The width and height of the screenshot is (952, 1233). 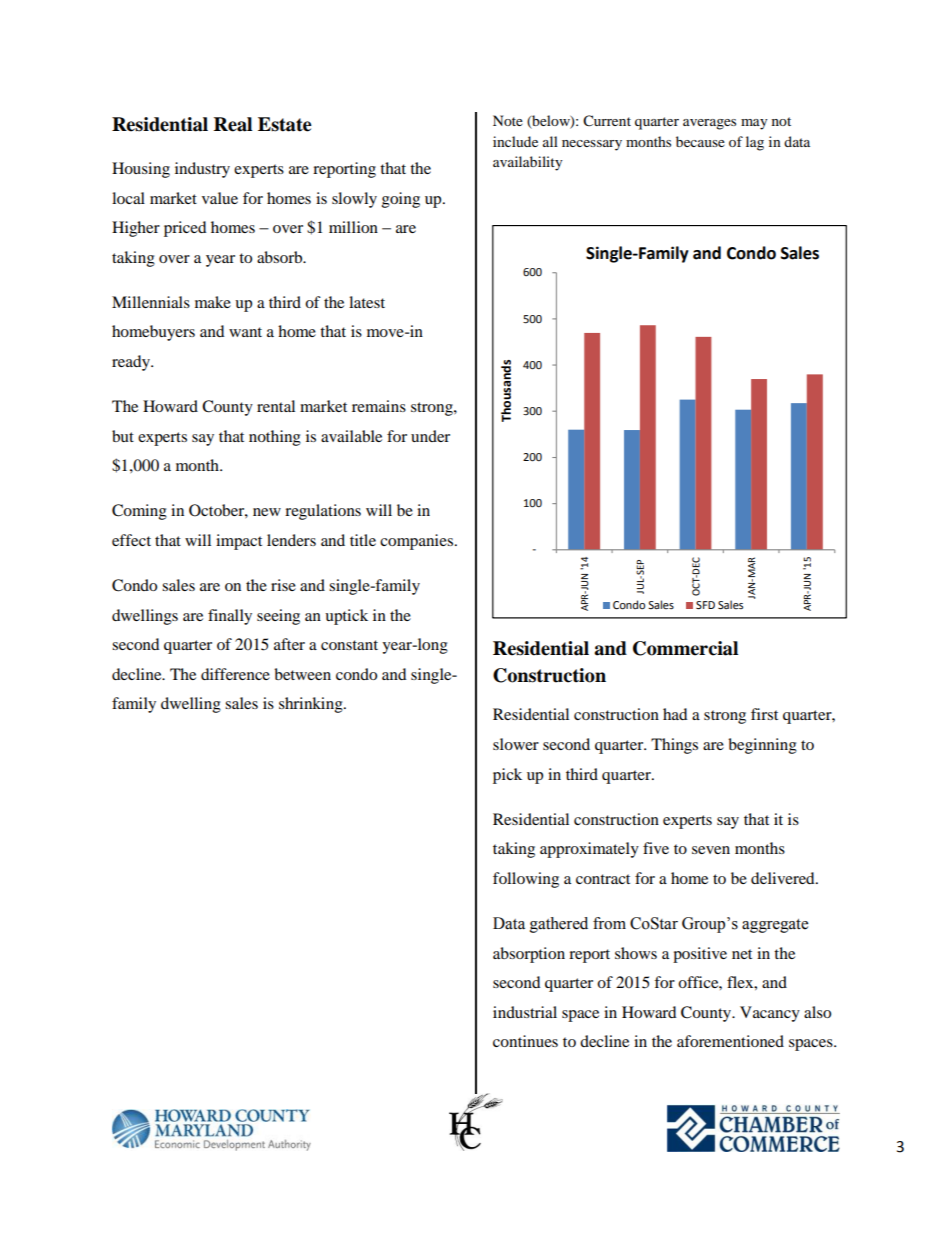 What do you see at coordinates (245, 332) in the screenshot?
I see `want` at bounding box center [245, 332].
